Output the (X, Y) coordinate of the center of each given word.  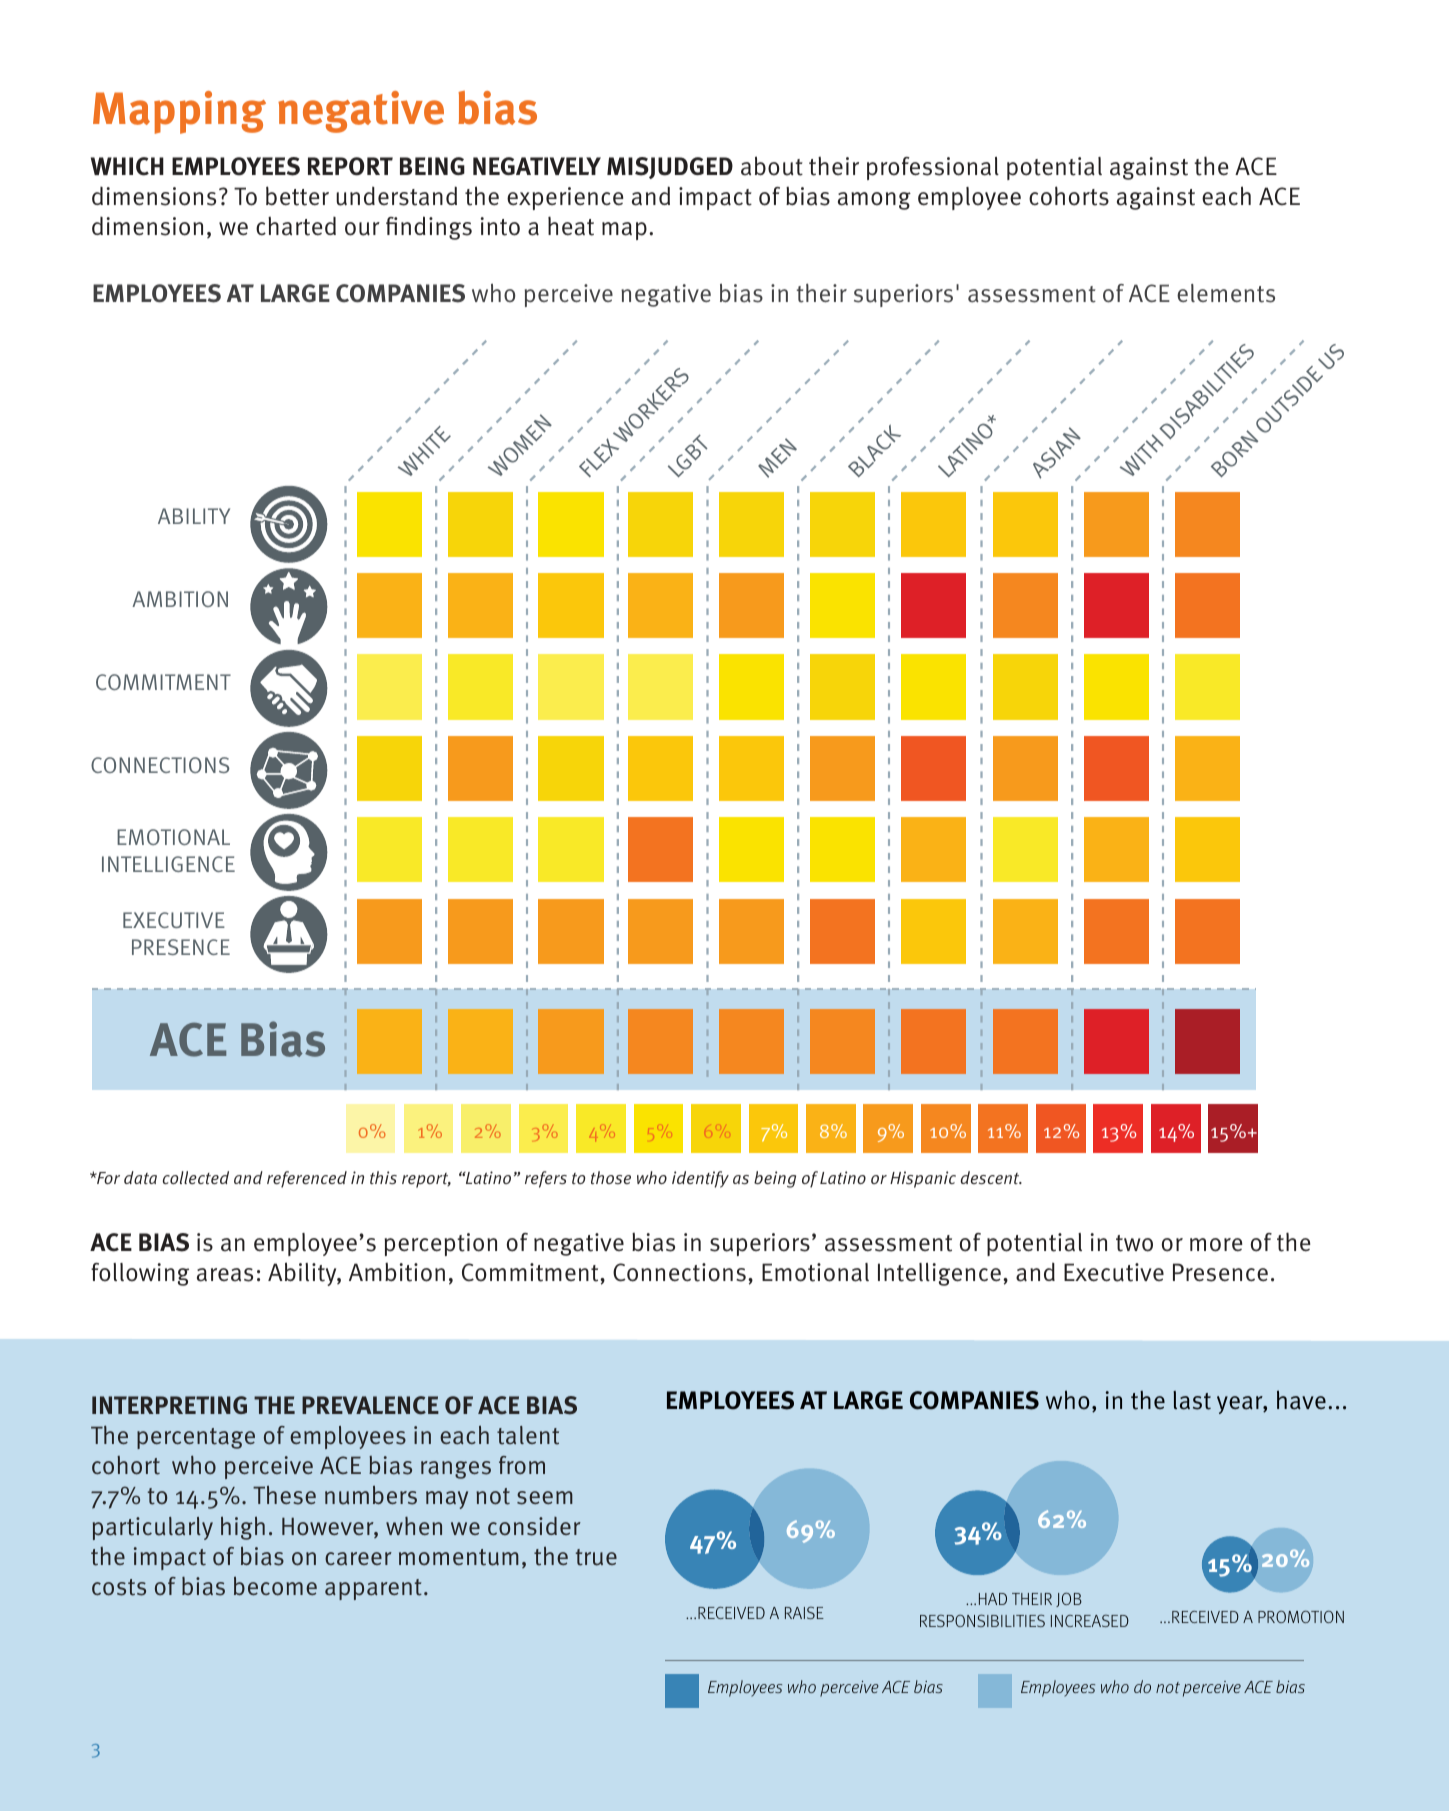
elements (1226, 293)
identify (700, 1179)
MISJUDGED (670, 168)
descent (991, 1177)
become (275, 1586)
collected (196, 1177)
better (297, 196)
